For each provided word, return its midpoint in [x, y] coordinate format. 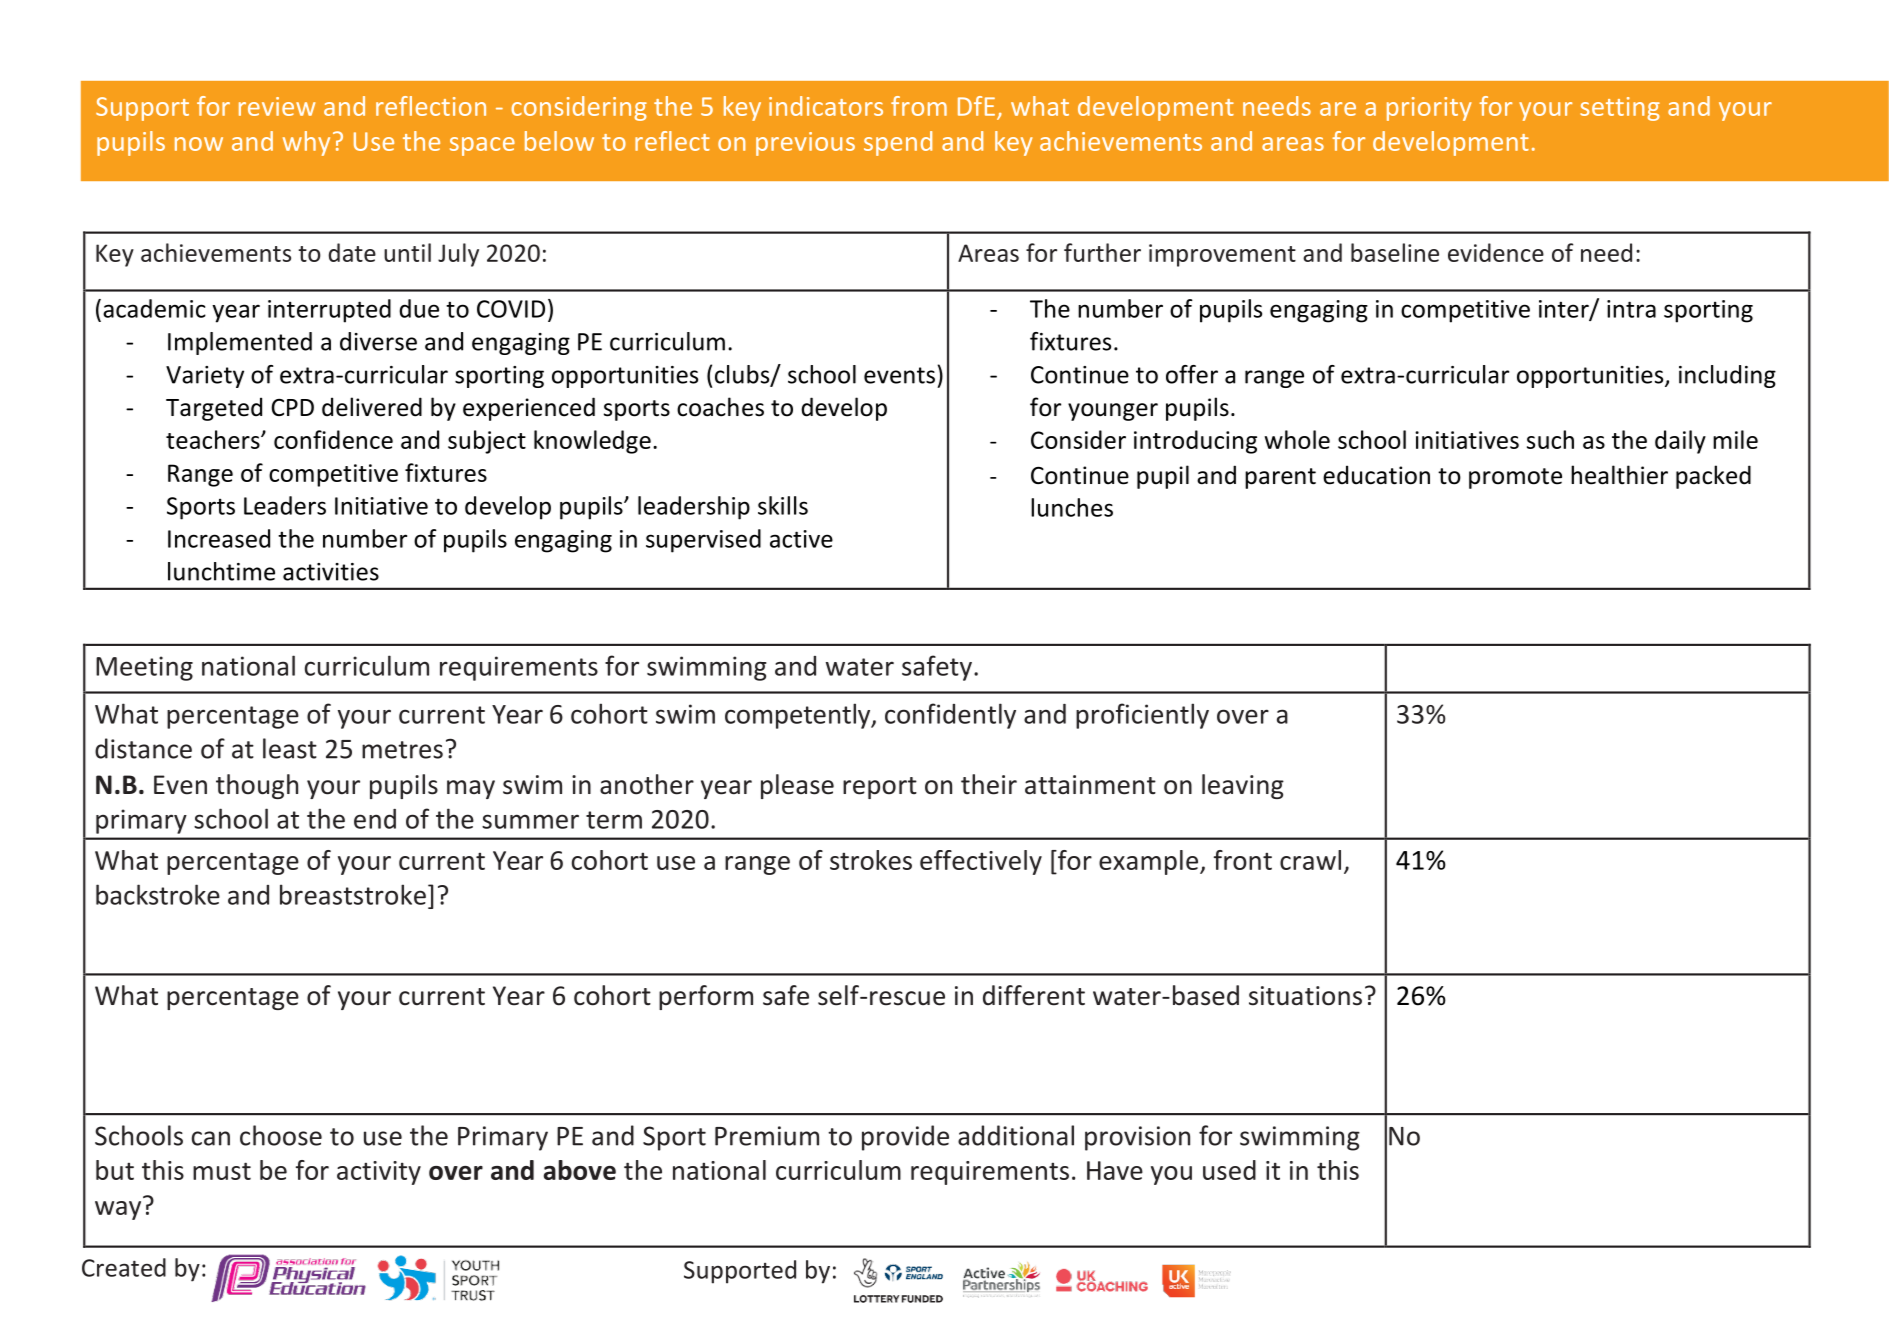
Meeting [144, 668]
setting [1620, 109]
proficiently [1142, 716]
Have [1115, 1170]
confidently [950, 716]
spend [898, 143]
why [306, 143]
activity [379, 1173]
